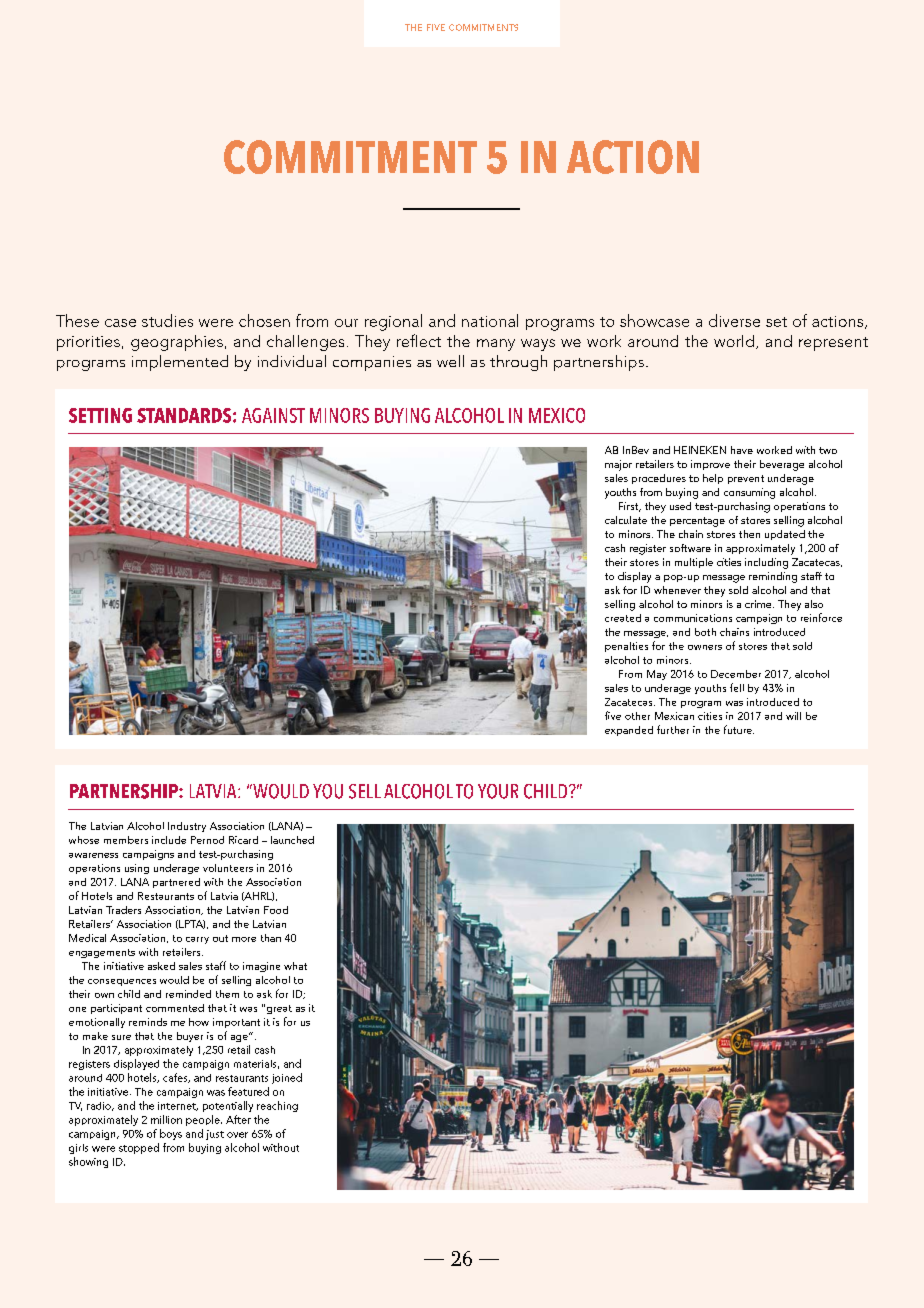 The image size is (924, 1308). What do you see at coordinates (450, 361) in the page?
I see `well` at bounding box center [450, 361].
